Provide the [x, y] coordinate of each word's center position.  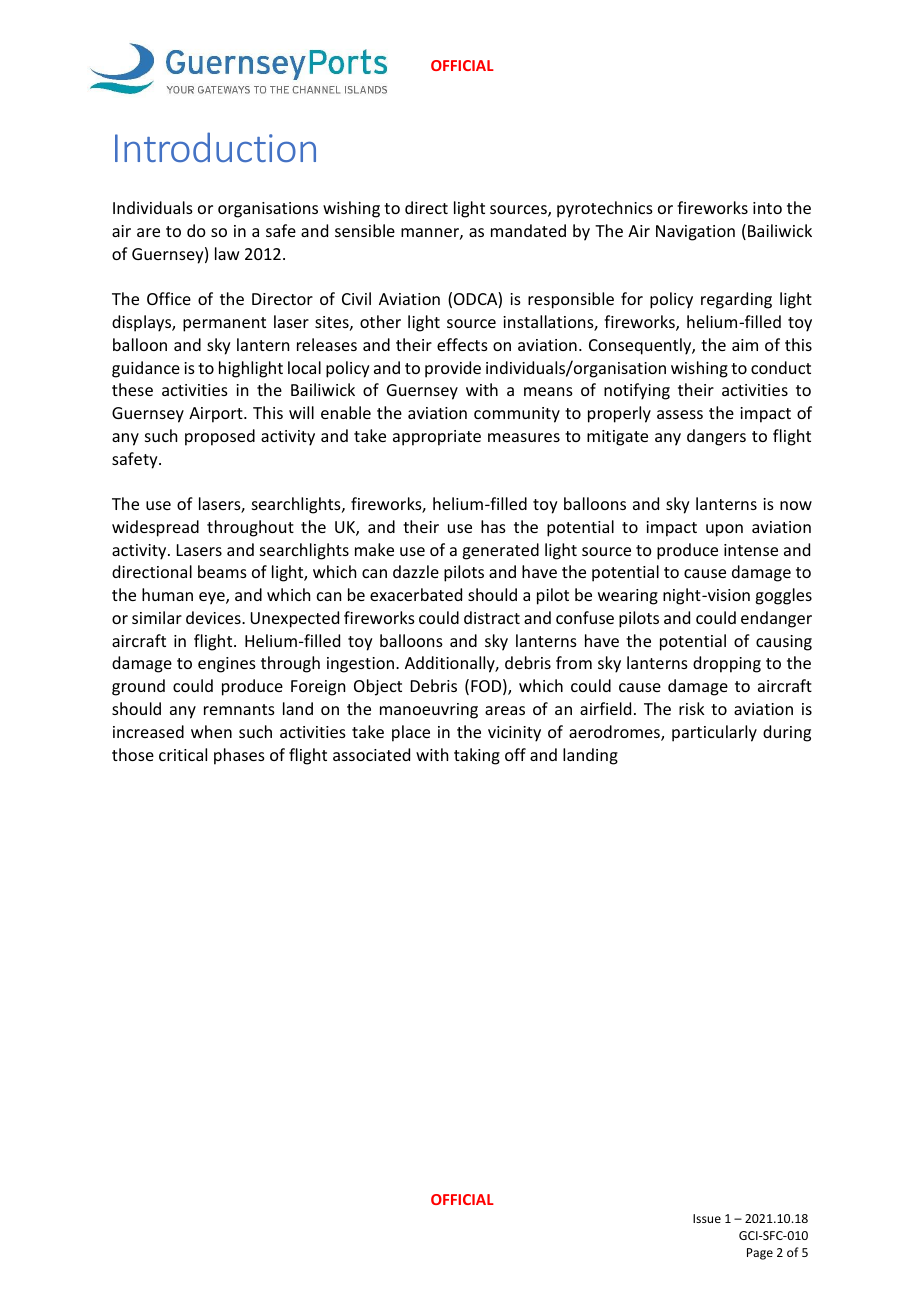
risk [692, 708]
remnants [239, 709]
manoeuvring [429, 711]
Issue [707, 1218]
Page [760, 1254]
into [767, 208]
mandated [528, 230]
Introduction [215, 147]
